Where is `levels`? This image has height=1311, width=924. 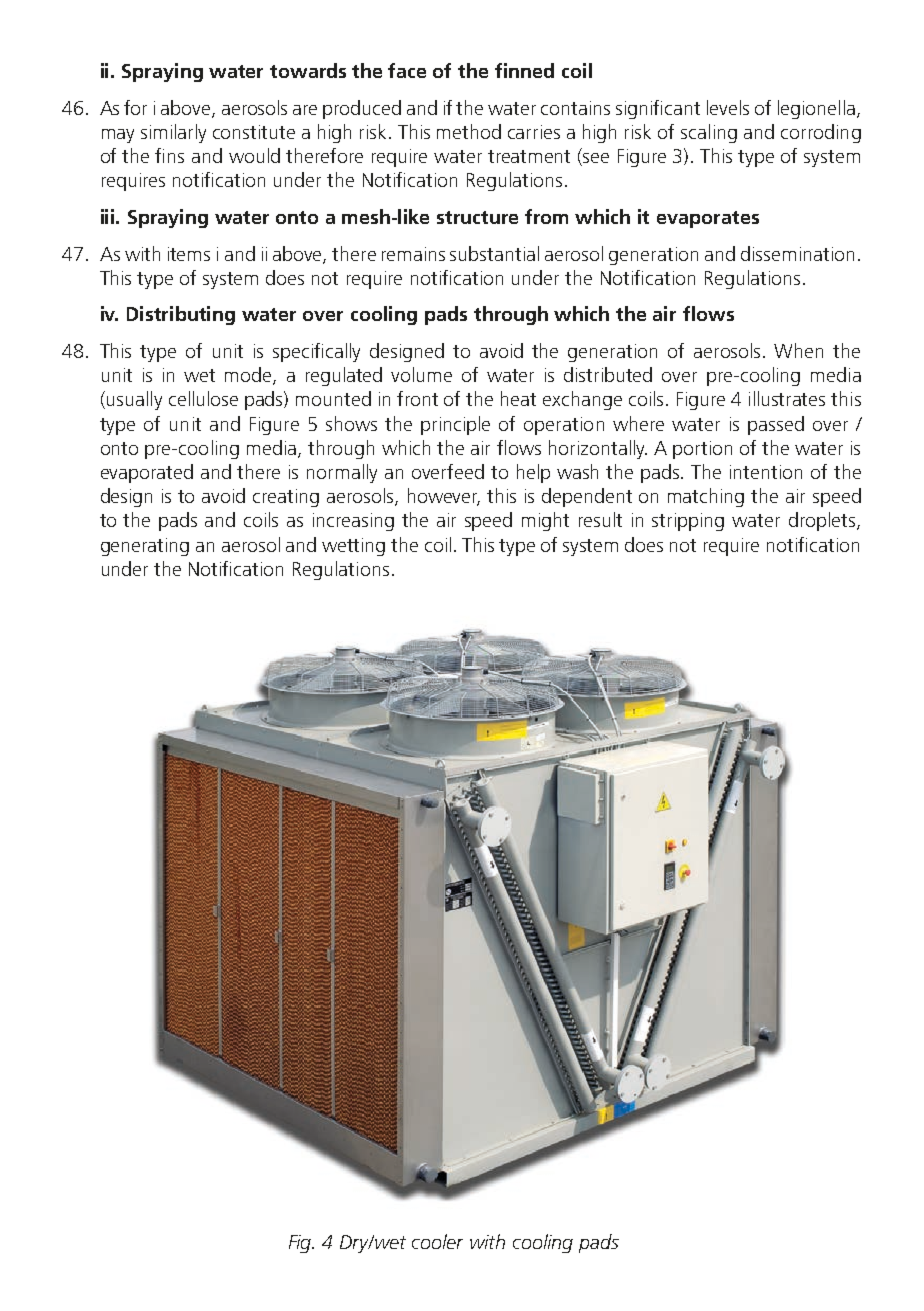 levels is located at coordinates (728, 107).
